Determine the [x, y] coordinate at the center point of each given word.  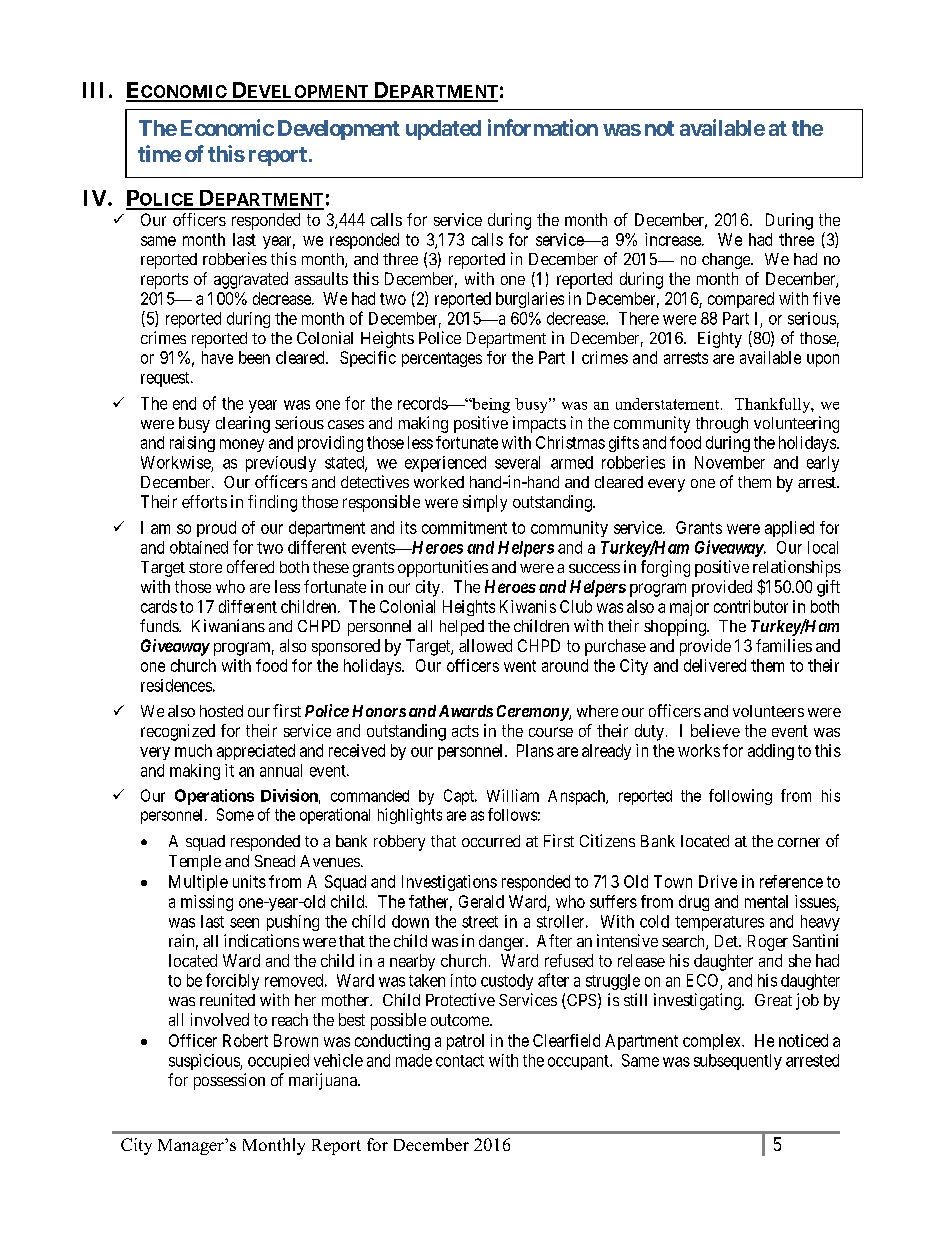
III [93, 90]
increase [674, 239]
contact [460, 1061]
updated [443, 130]
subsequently [738, 1062]
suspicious [205, 1062]
